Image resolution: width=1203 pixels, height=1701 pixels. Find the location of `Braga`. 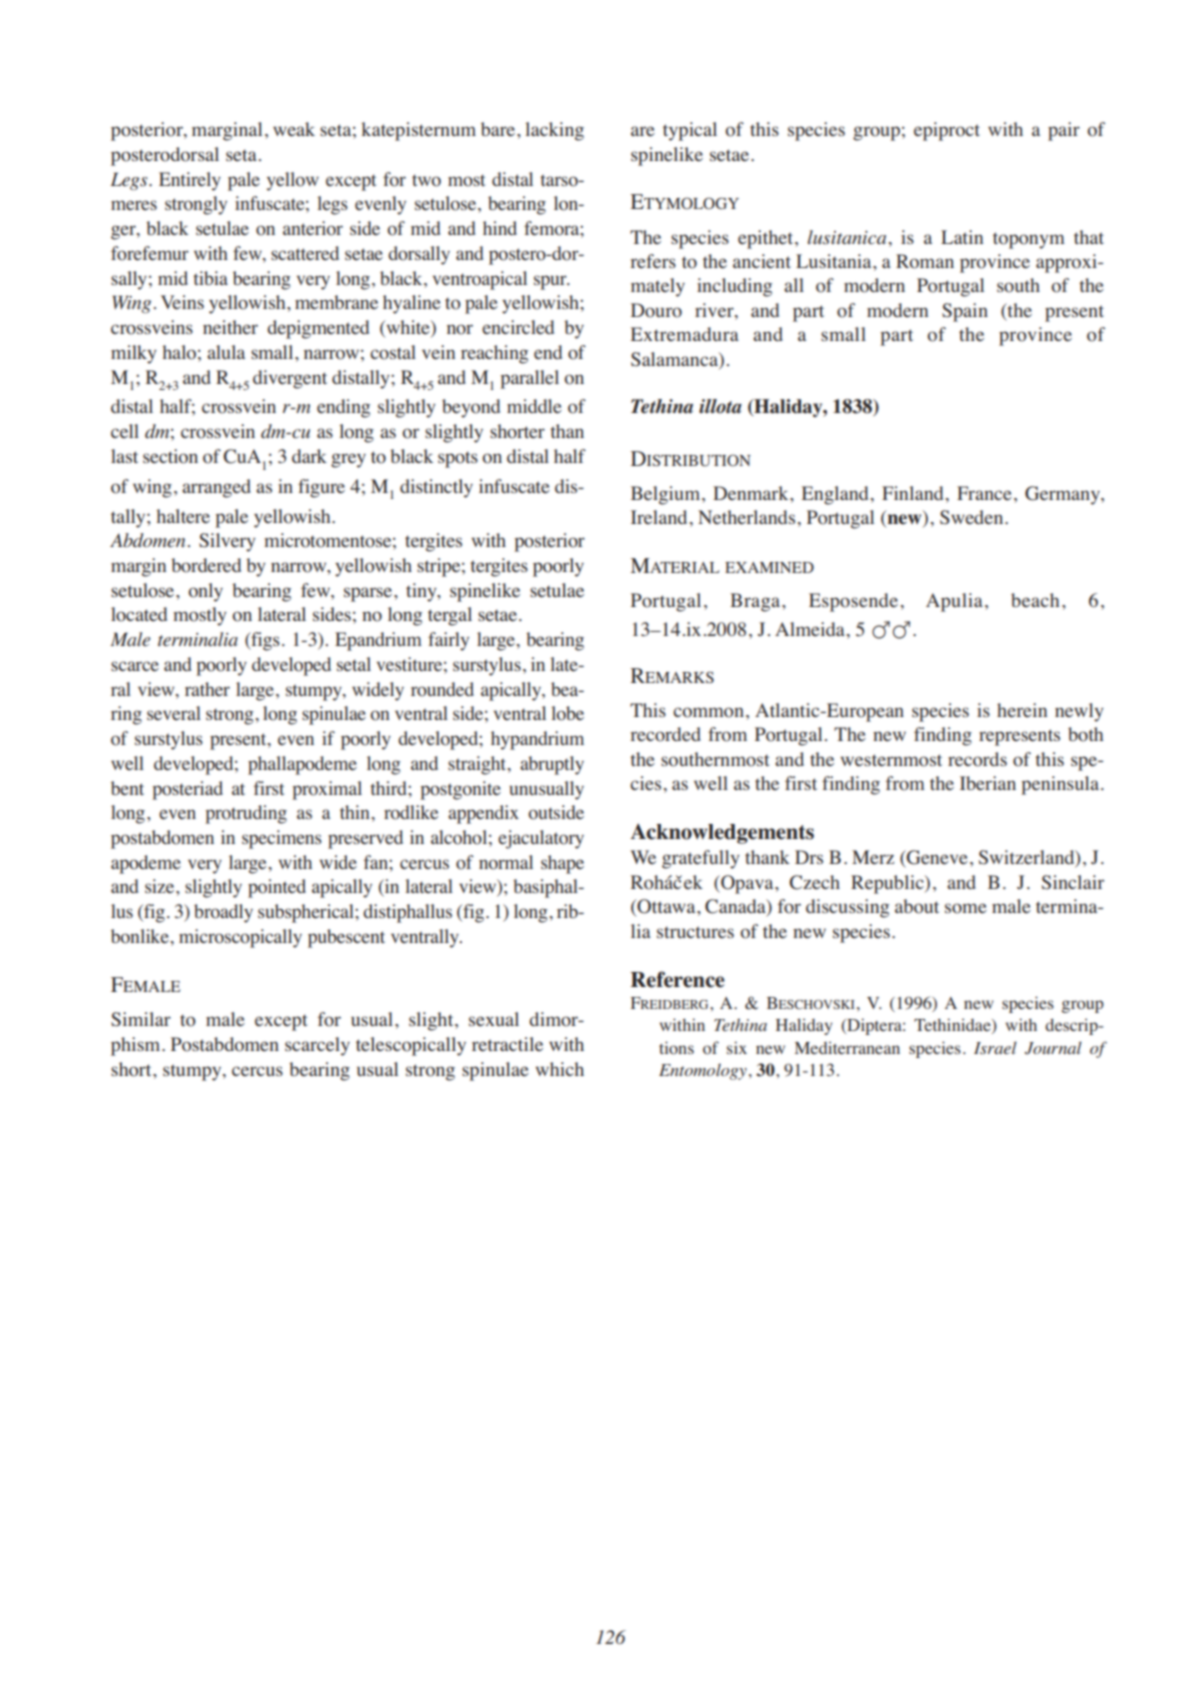

Braga is located at coordinates (756, 602).
